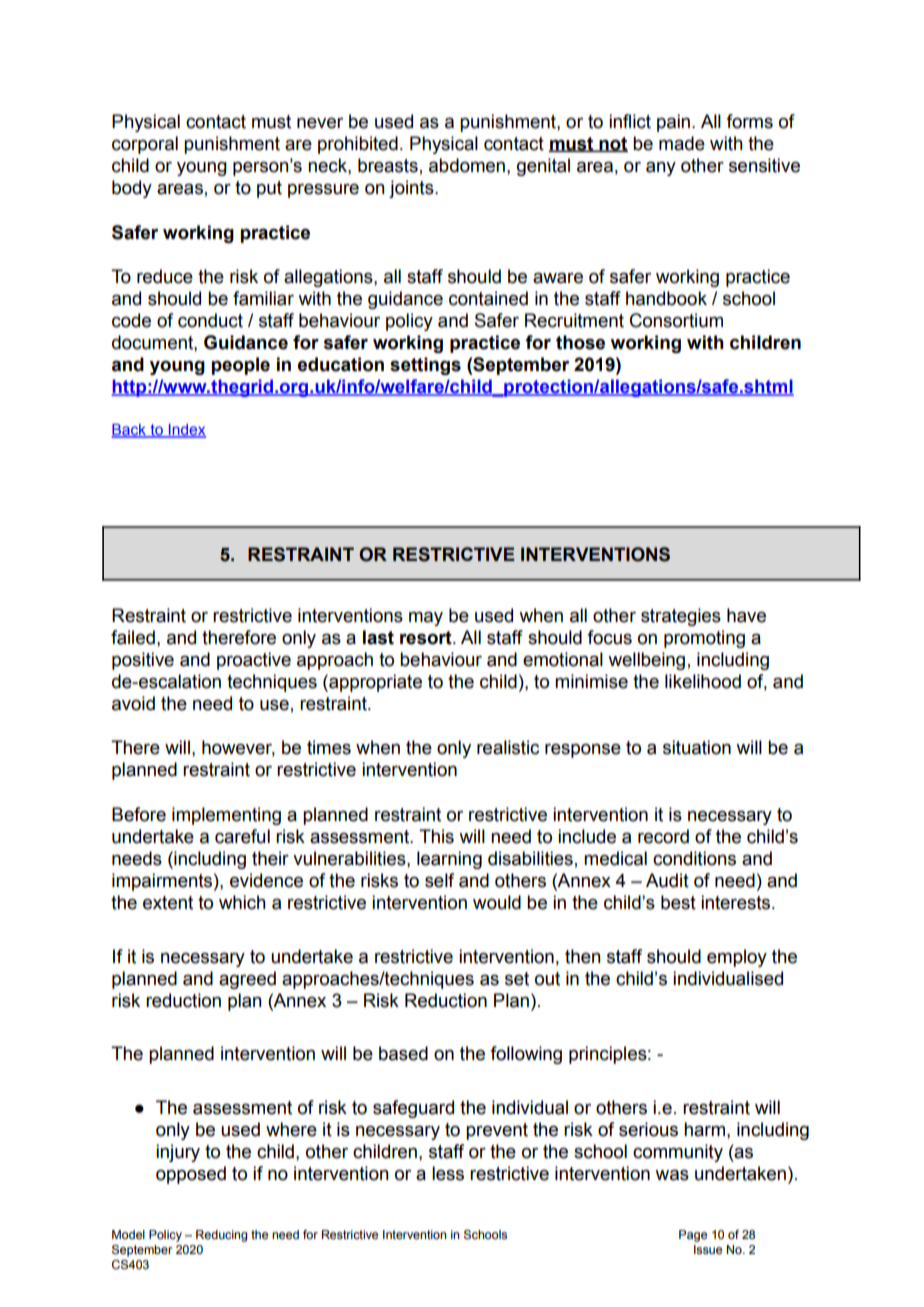 The width and height of the screenshot is (924, 1307). I want to click on corporal, so click(145, 145).
